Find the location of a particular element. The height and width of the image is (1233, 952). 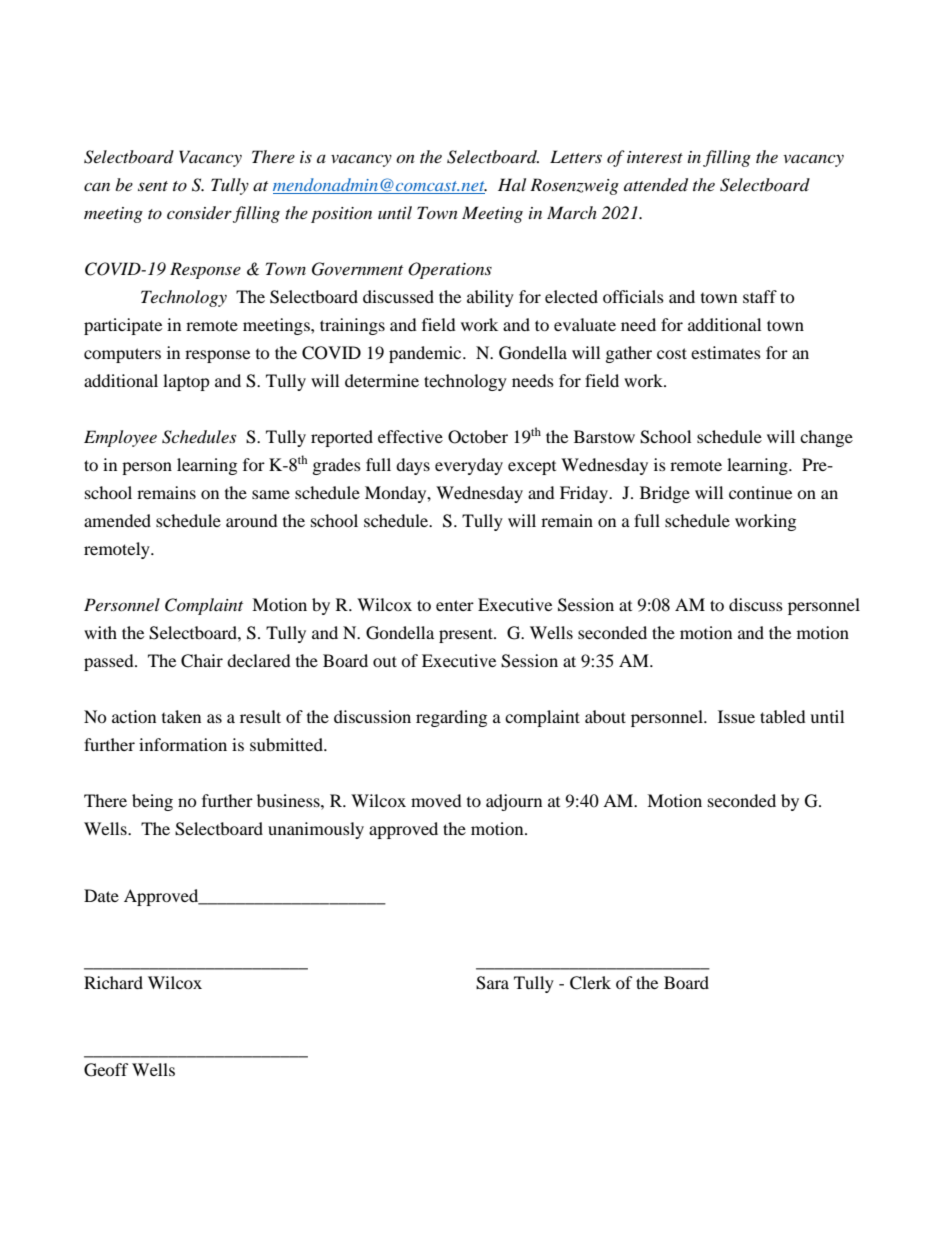

attended is located at coordinates (656, 185).
